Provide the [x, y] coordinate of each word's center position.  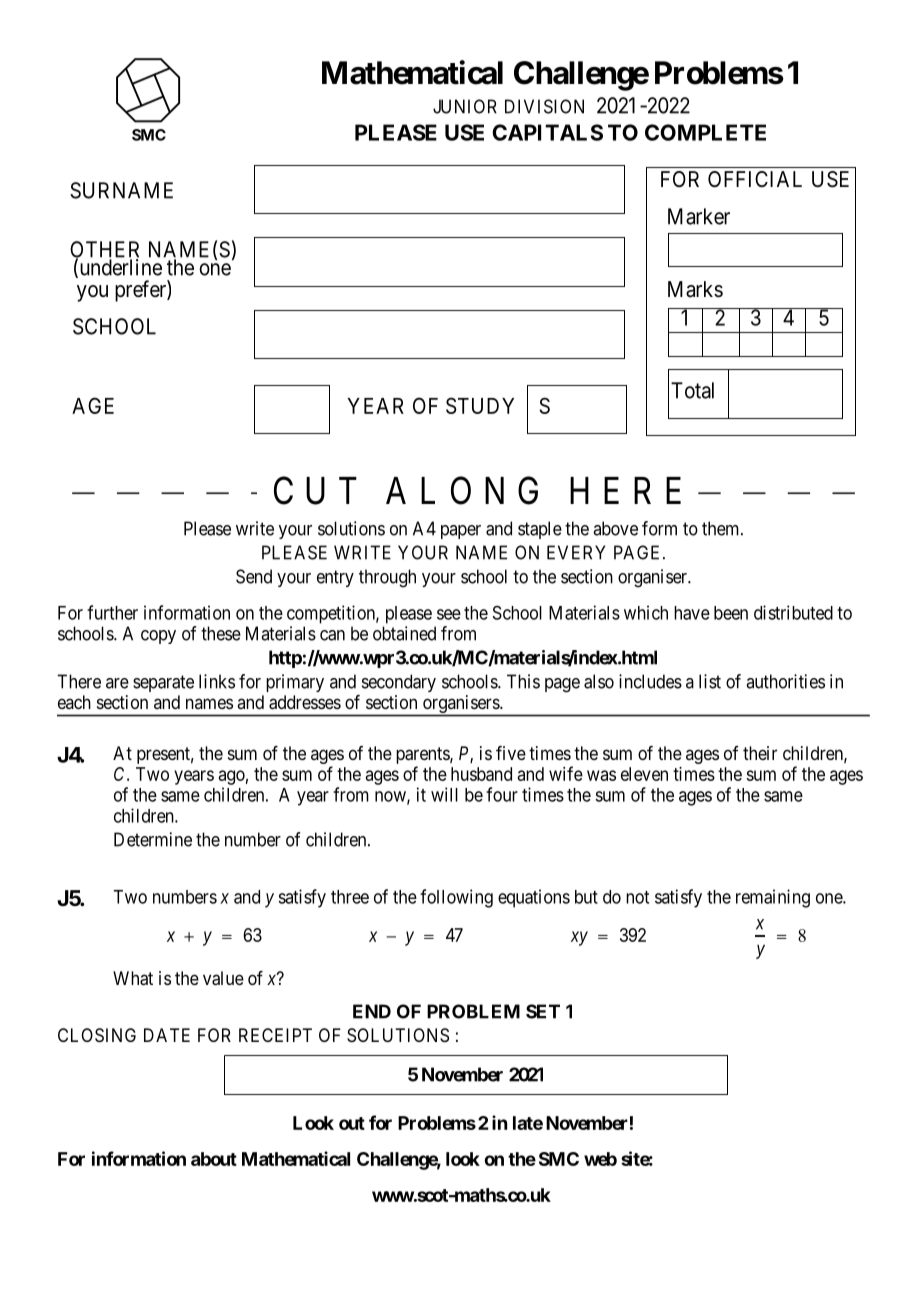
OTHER [104, 250]
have [692, 613]
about [214, 1159]
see [449, 614]
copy [158, 637]
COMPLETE [705, 132]
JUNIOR [465, 106]
